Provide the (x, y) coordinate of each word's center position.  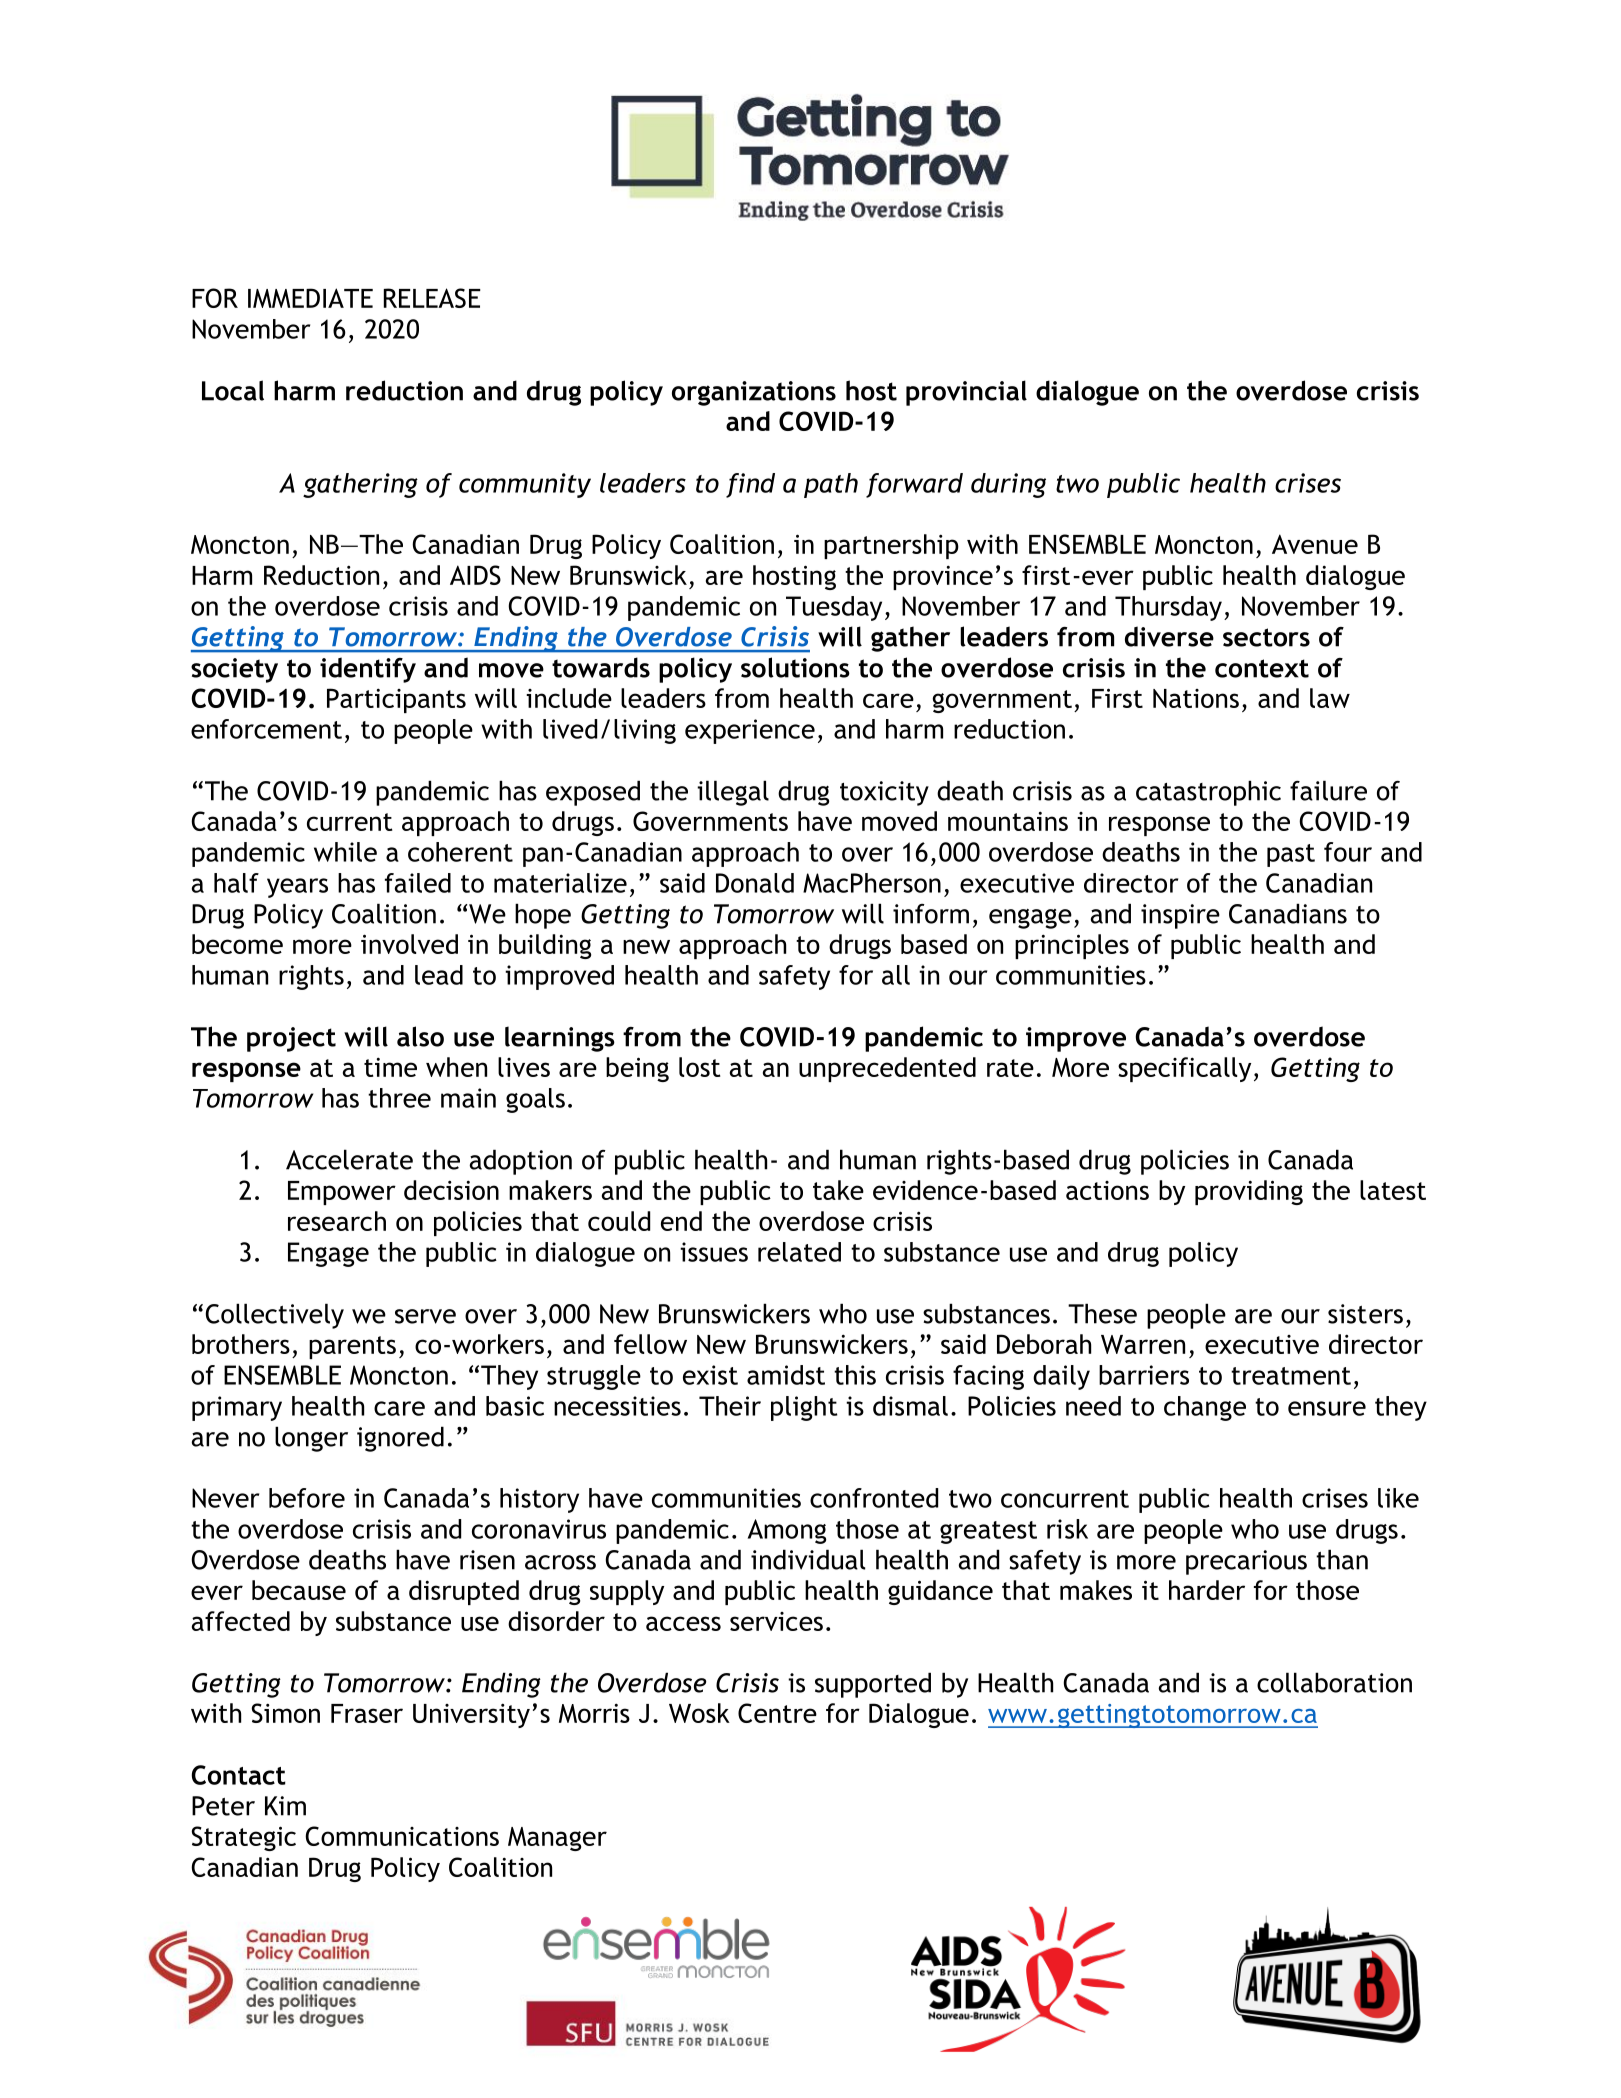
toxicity (884, 793)
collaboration (1334, 1682)
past (1291, 855)
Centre (777, 1713)
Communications (402, 1836)
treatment (1291, 1376)
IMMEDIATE (310, 298)
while (345, 852)
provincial (966, 393)
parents (352, 1347)
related (799, 1252)
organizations (754, 393)
